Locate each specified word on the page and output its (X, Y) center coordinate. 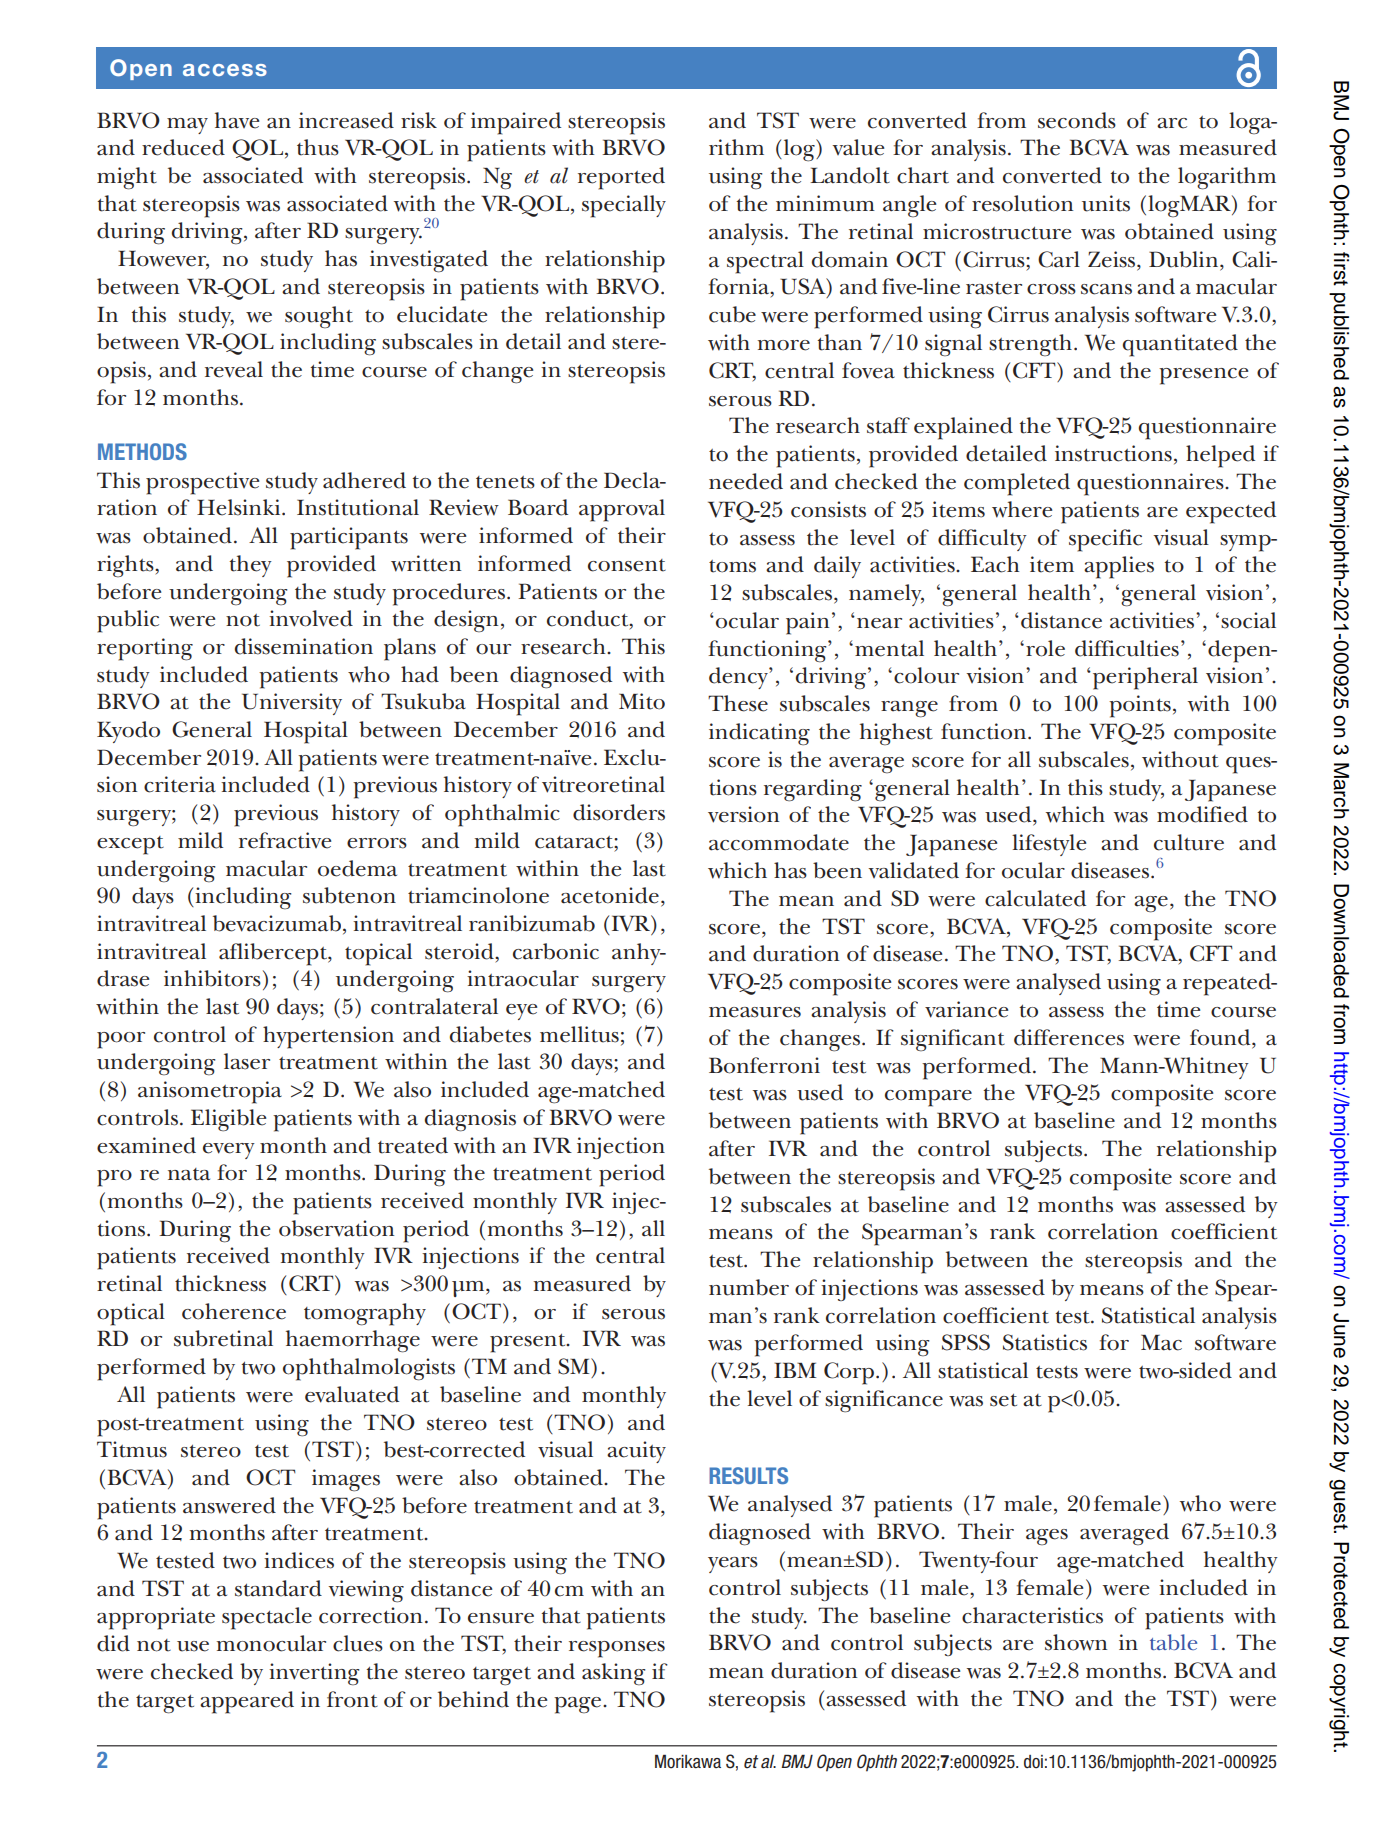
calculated (1035, 898)
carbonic (556, 951)
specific (1105, 540)
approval (622, 510)
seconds (1077, 120)
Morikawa (688, 1761)
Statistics (1045, 1342)
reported (621, 178)
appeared (247, 1702)
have (237, 120)
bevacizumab (277, 923)
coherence (234, 1311)
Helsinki (240, 507)
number (749, 1287)
